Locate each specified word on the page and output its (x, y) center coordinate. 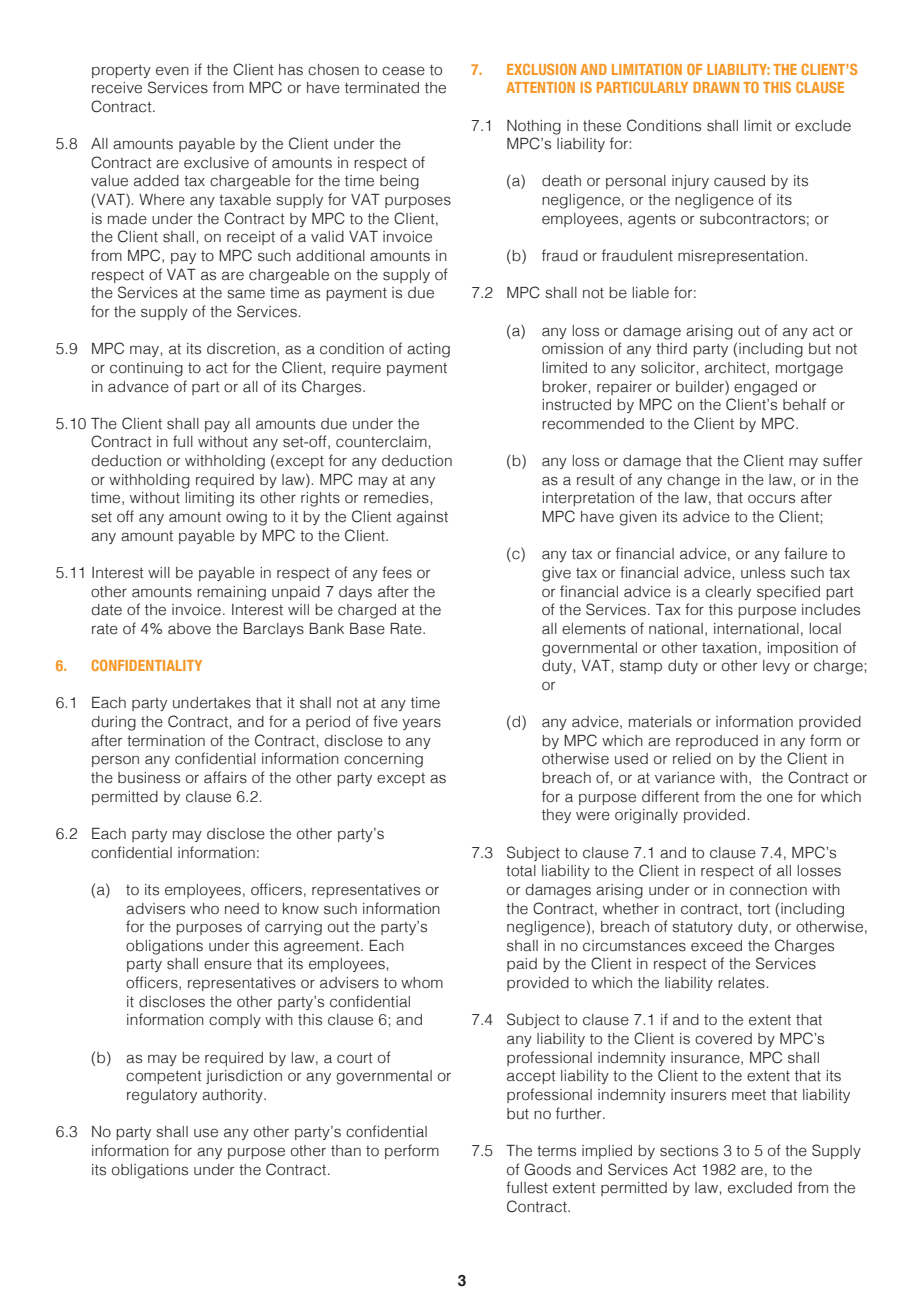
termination (166, 741)
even (172, 71)
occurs (771, 499)
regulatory (162, 1096)
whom (422, 982)
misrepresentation (741, 257)
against (422, 518)
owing (246, 518)
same (246, 294)
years (421, 724)
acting (428, 350)
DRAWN (716, 87)
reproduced (717, 742)
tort (758, 909)
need (242, 909)
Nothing (534, 127)
